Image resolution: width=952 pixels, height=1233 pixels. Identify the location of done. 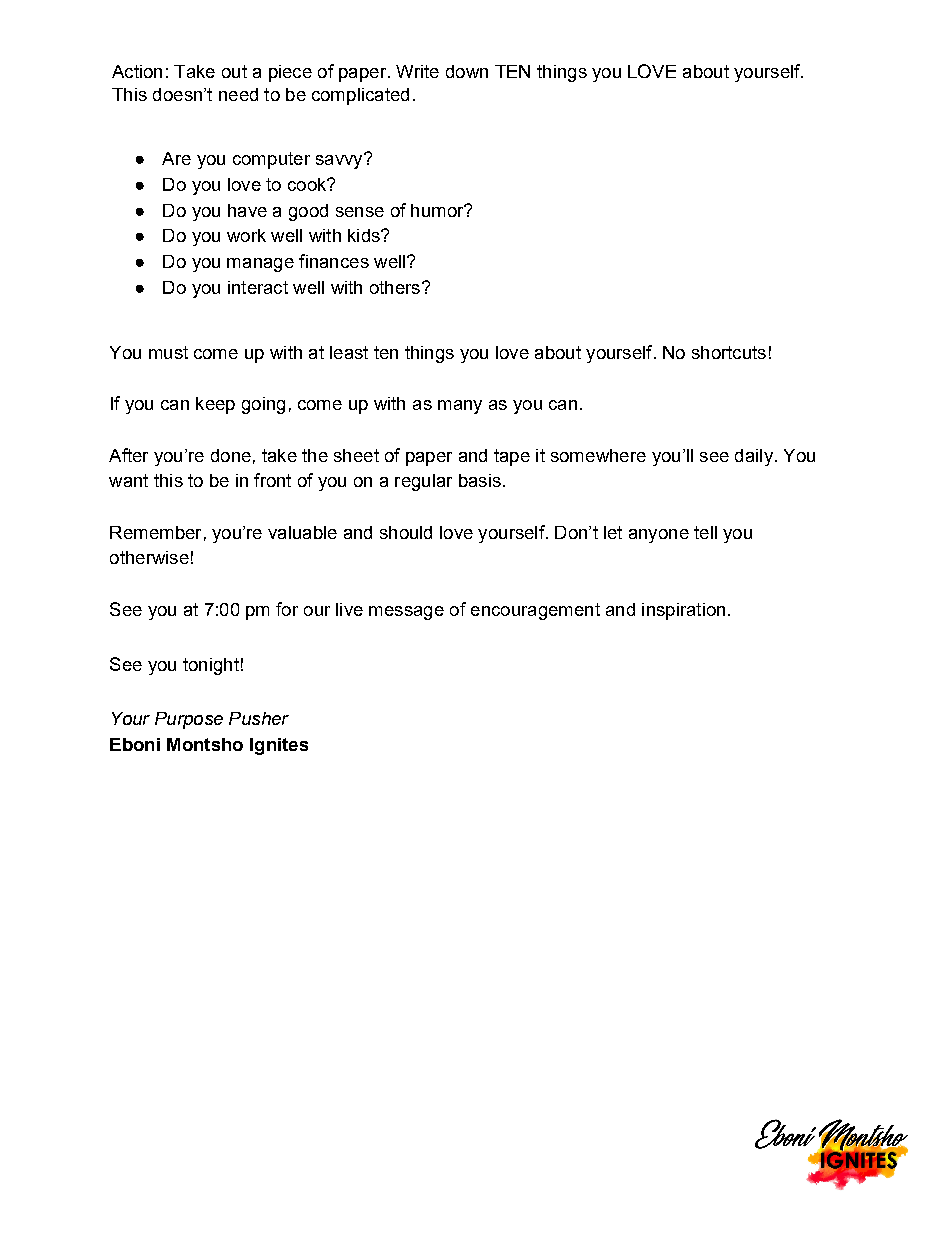
(231, 455).
